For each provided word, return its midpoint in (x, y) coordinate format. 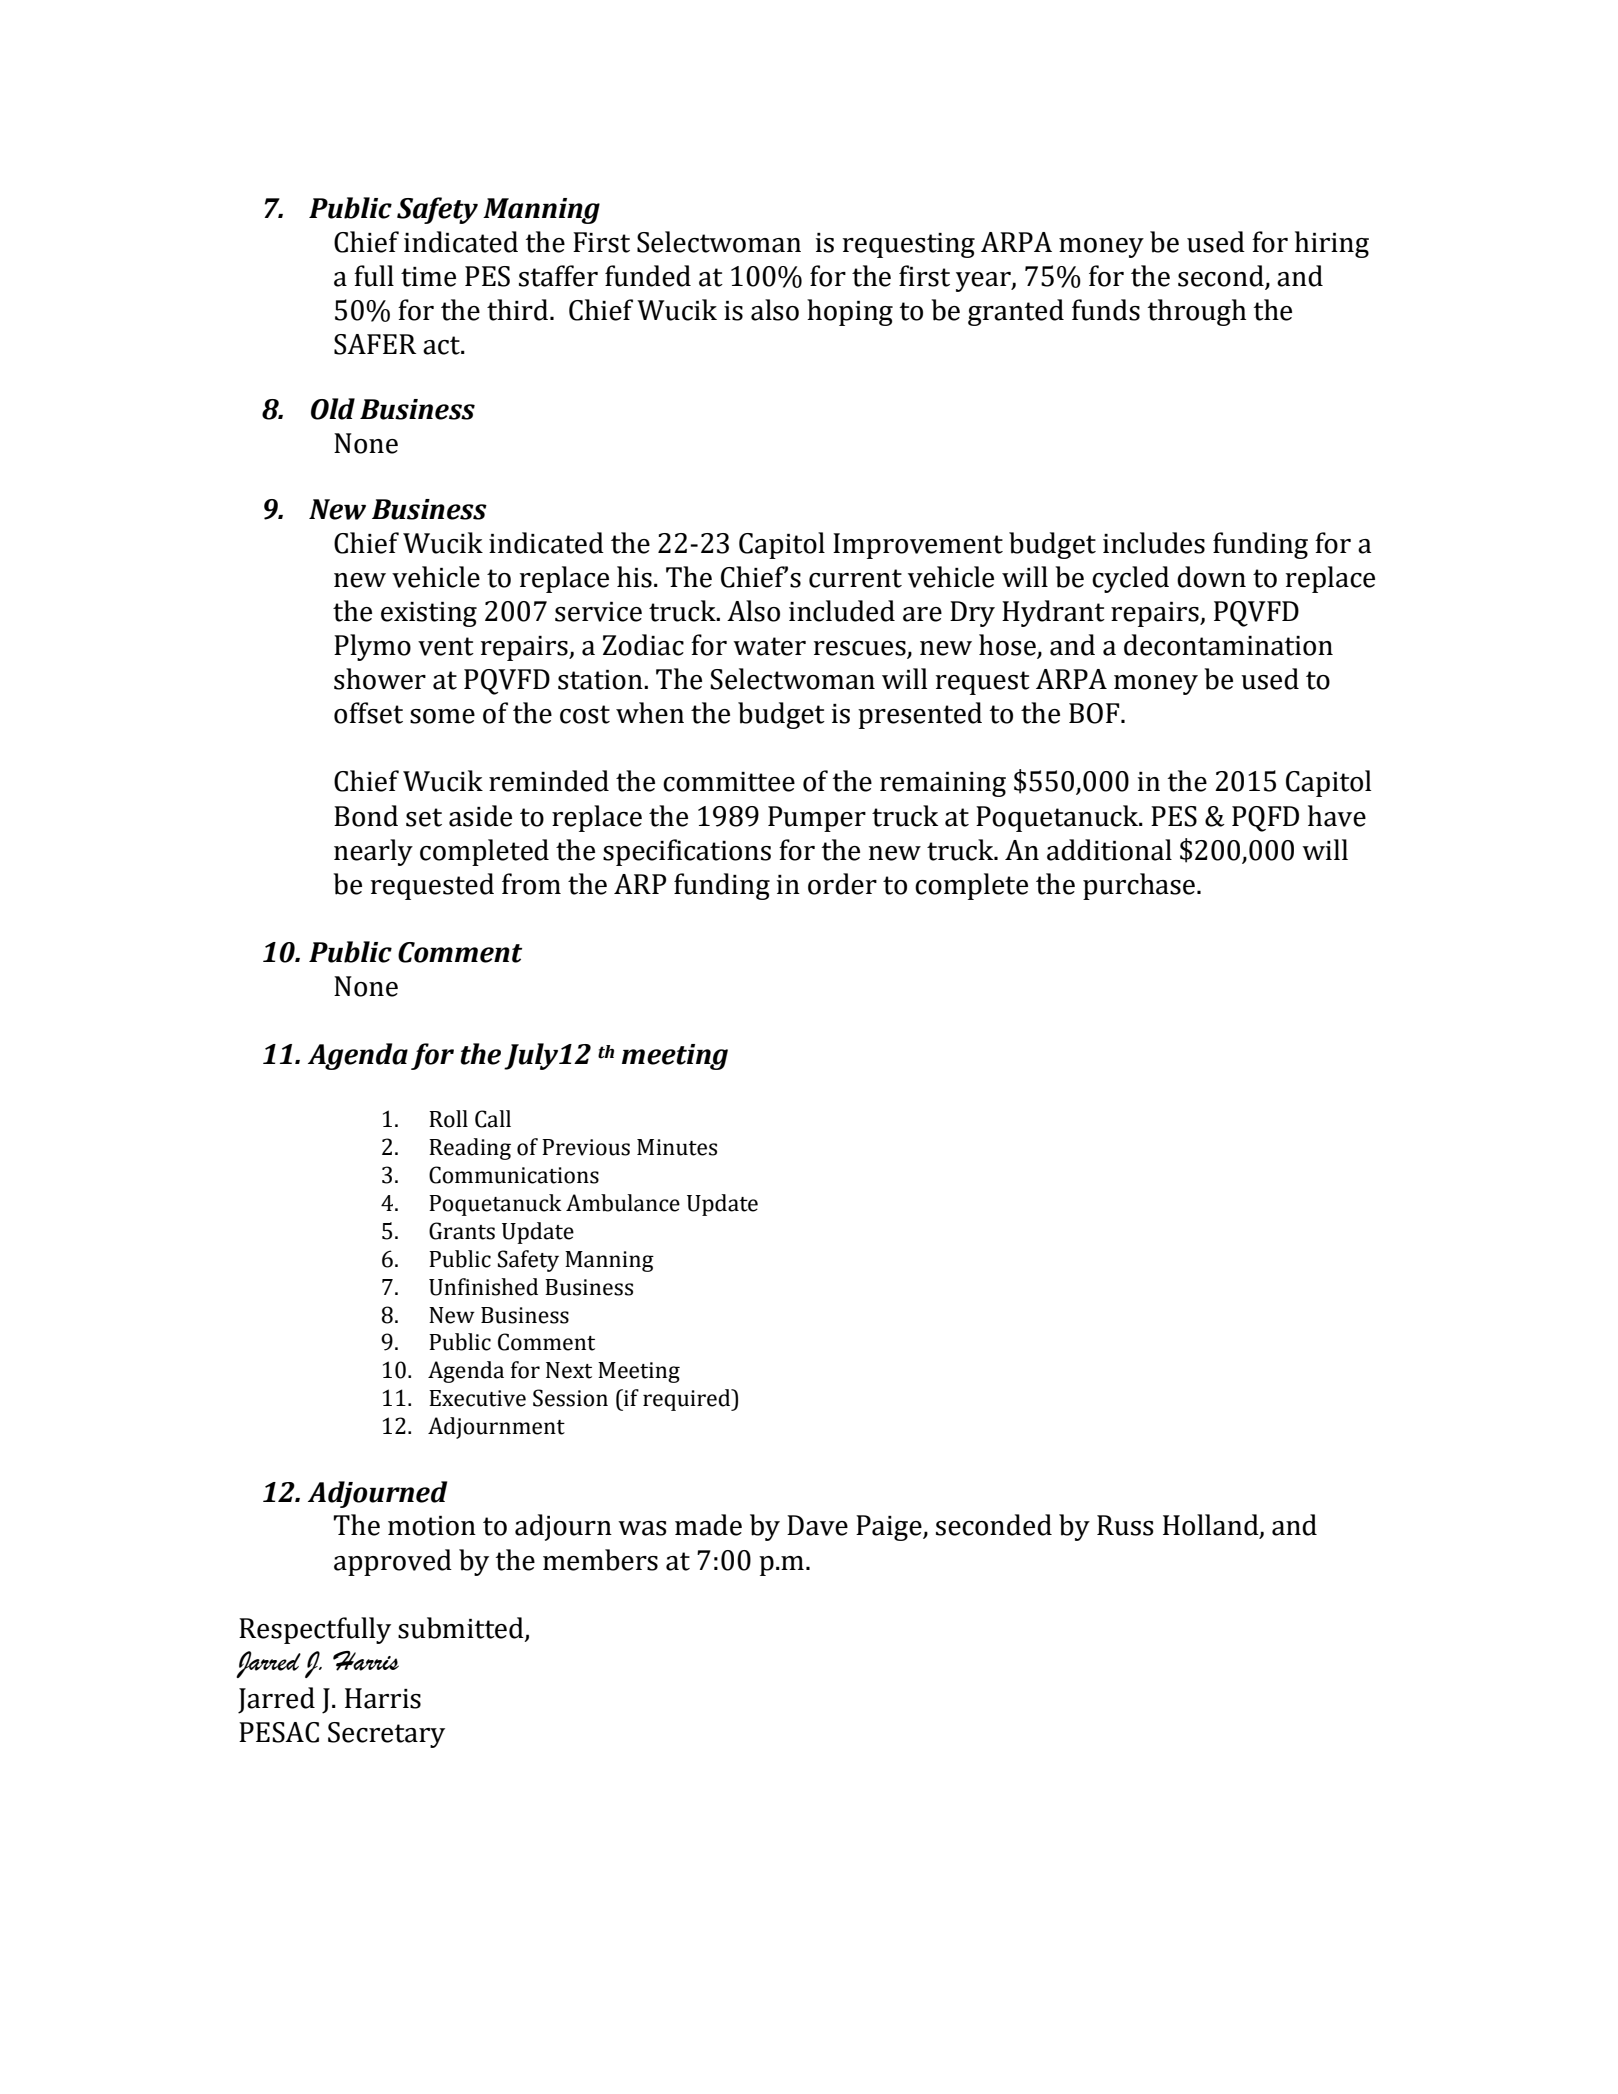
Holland (1212, 1526)
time (428, 277)
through (1197, 312)
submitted (462, 1629)
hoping (850, 312)
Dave (817, 1525)
